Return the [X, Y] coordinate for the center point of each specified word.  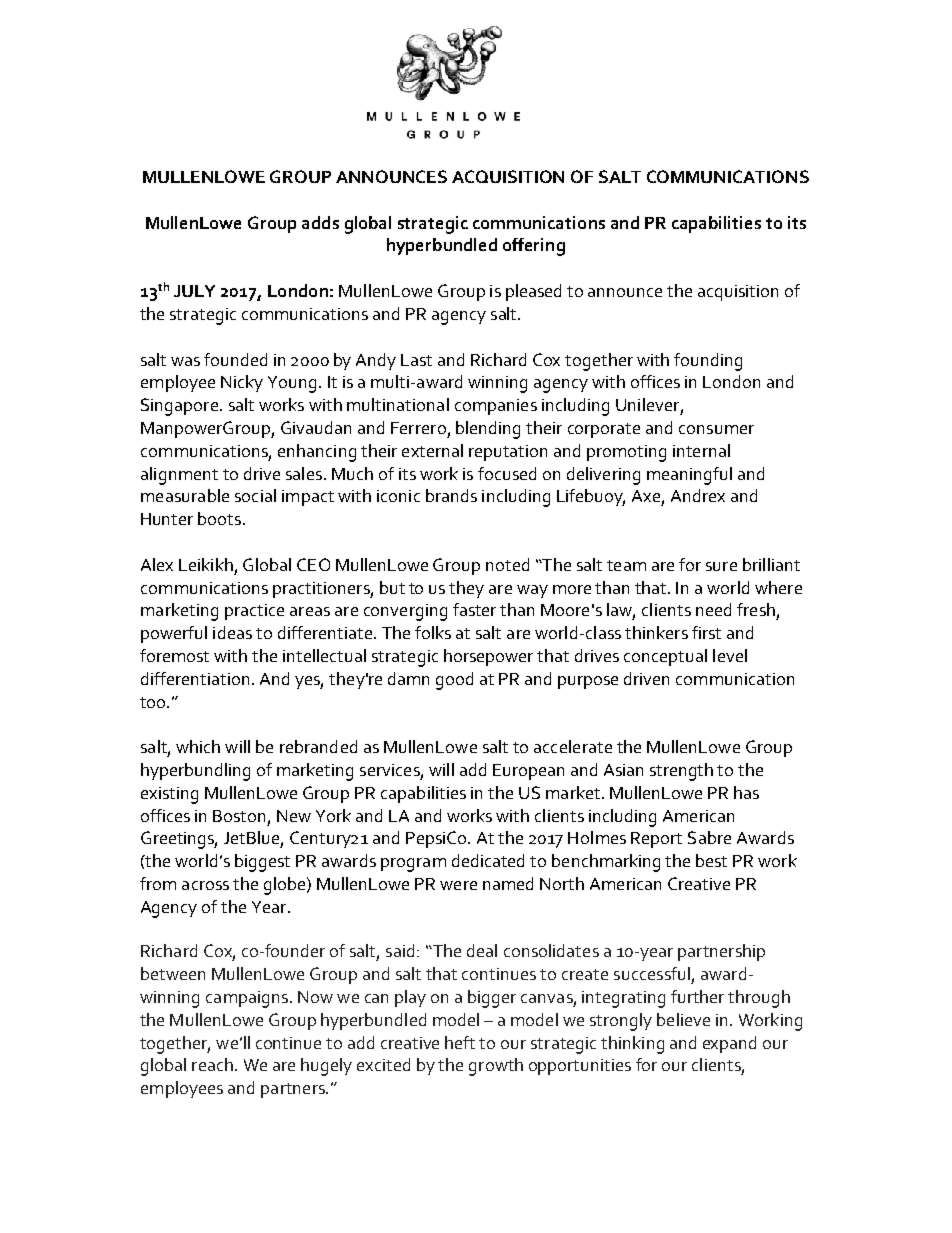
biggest [262, 863]
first [706, 632]
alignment [179, 476]
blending [488, 430]
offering [534, 247]
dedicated [488, 860]
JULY [194, 291]
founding [708, 362]
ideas [232, 632]
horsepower [488, 657]
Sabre [709, 837]
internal [701, 450]
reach [212, 1064]
